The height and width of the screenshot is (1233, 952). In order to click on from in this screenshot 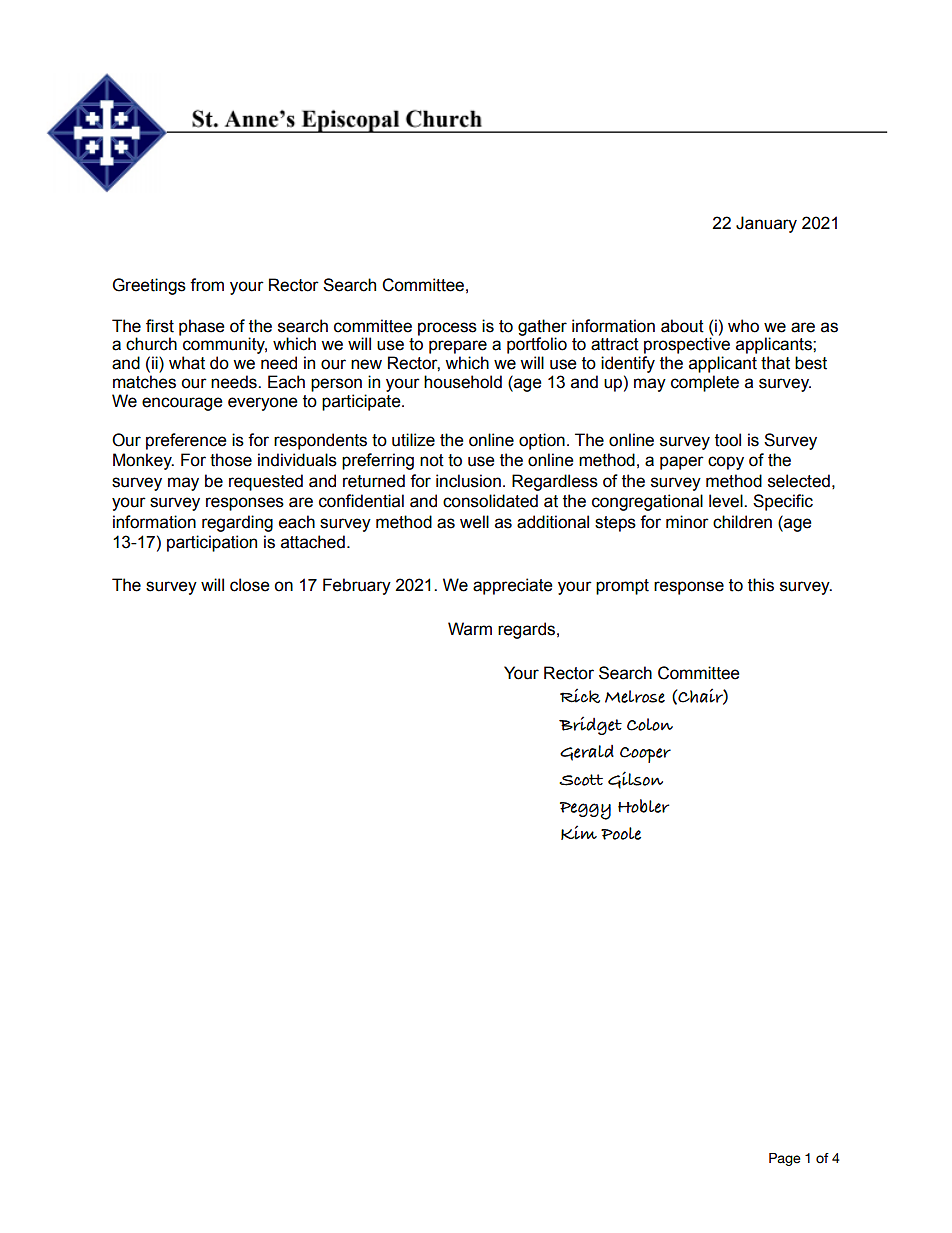, I will do `click(207, 285)`.
